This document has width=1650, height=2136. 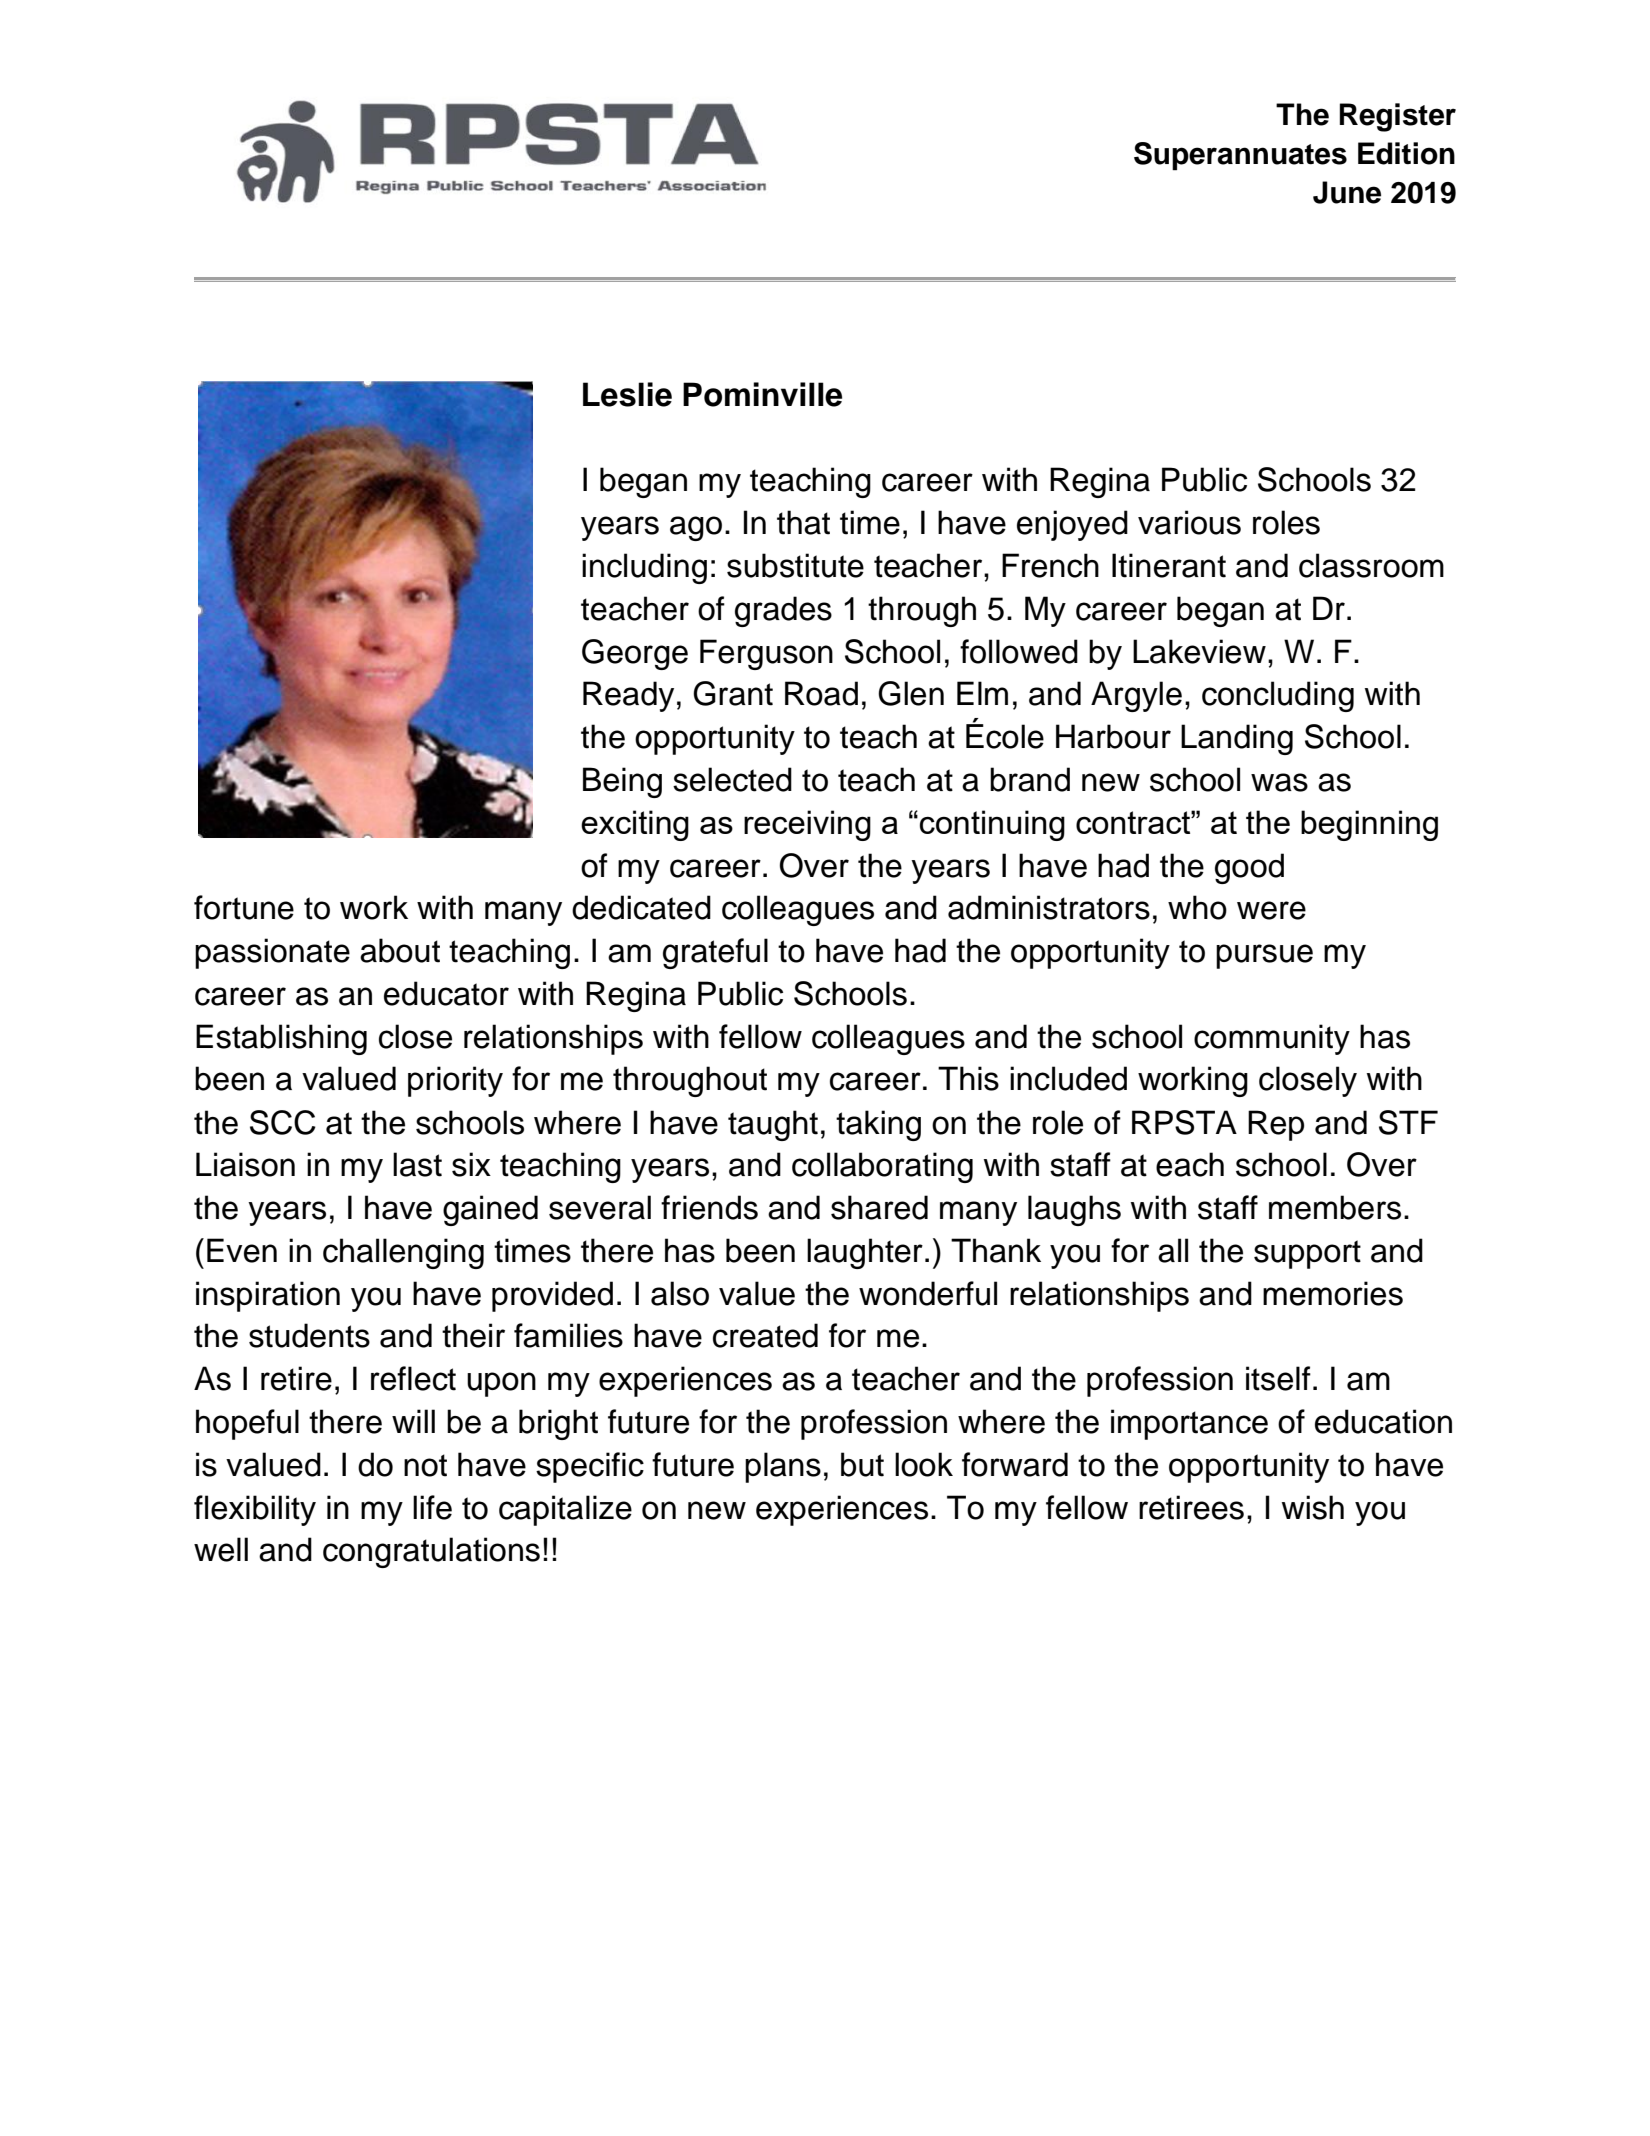 I want to click on Establishing, so click(x=281, y=1039).
